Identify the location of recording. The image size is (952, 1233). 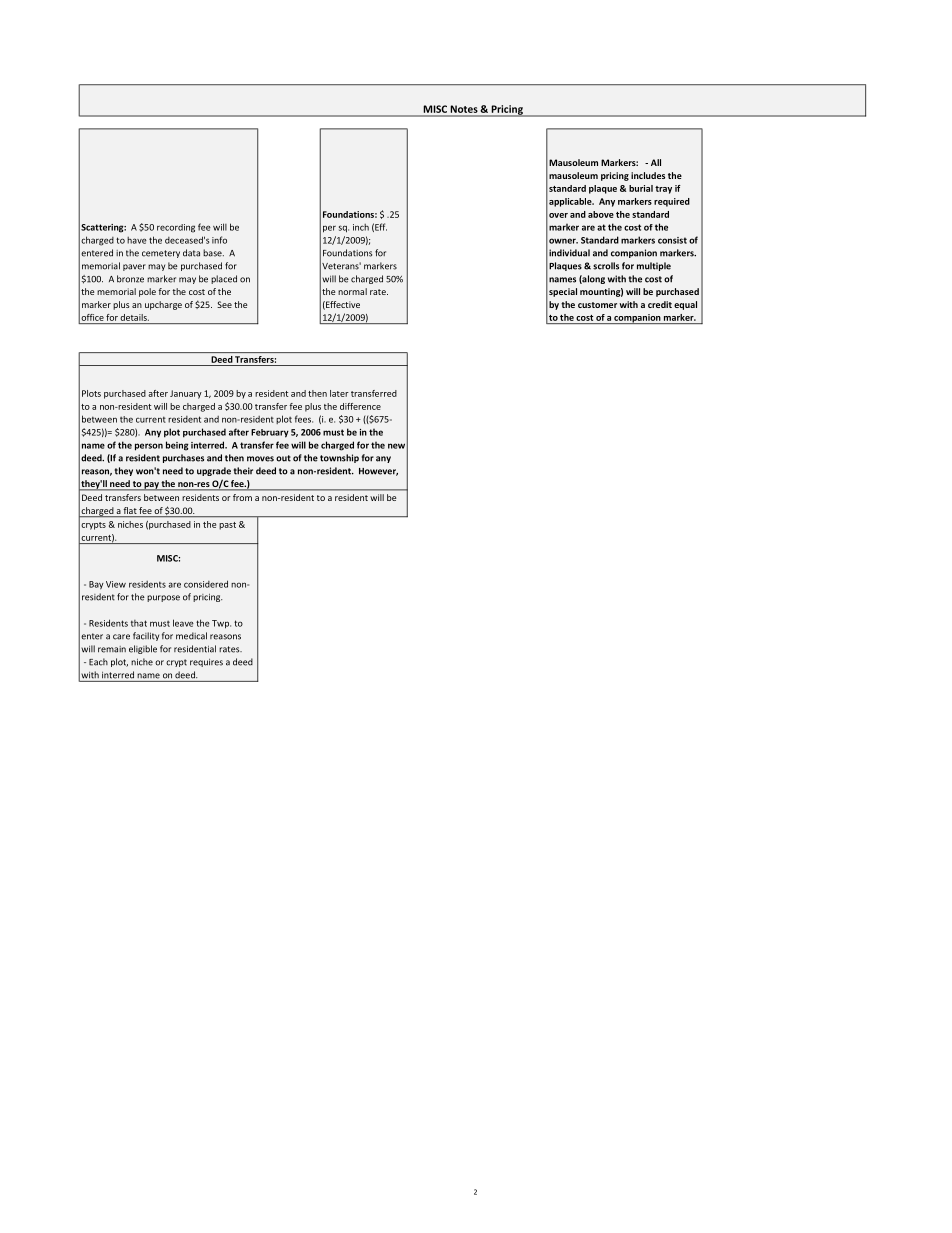
(176, 228).
